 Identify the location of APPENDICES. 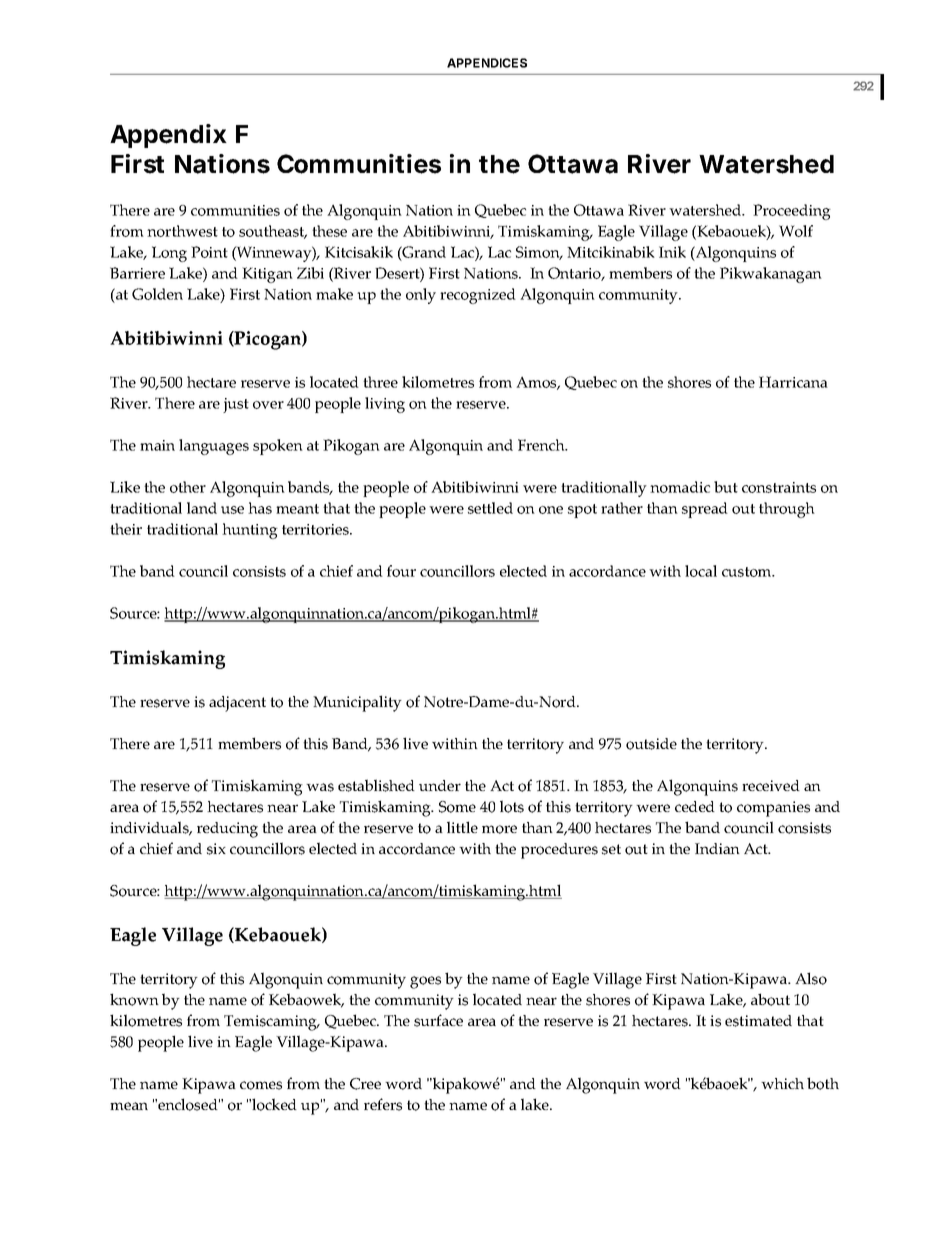
(487, 63).
